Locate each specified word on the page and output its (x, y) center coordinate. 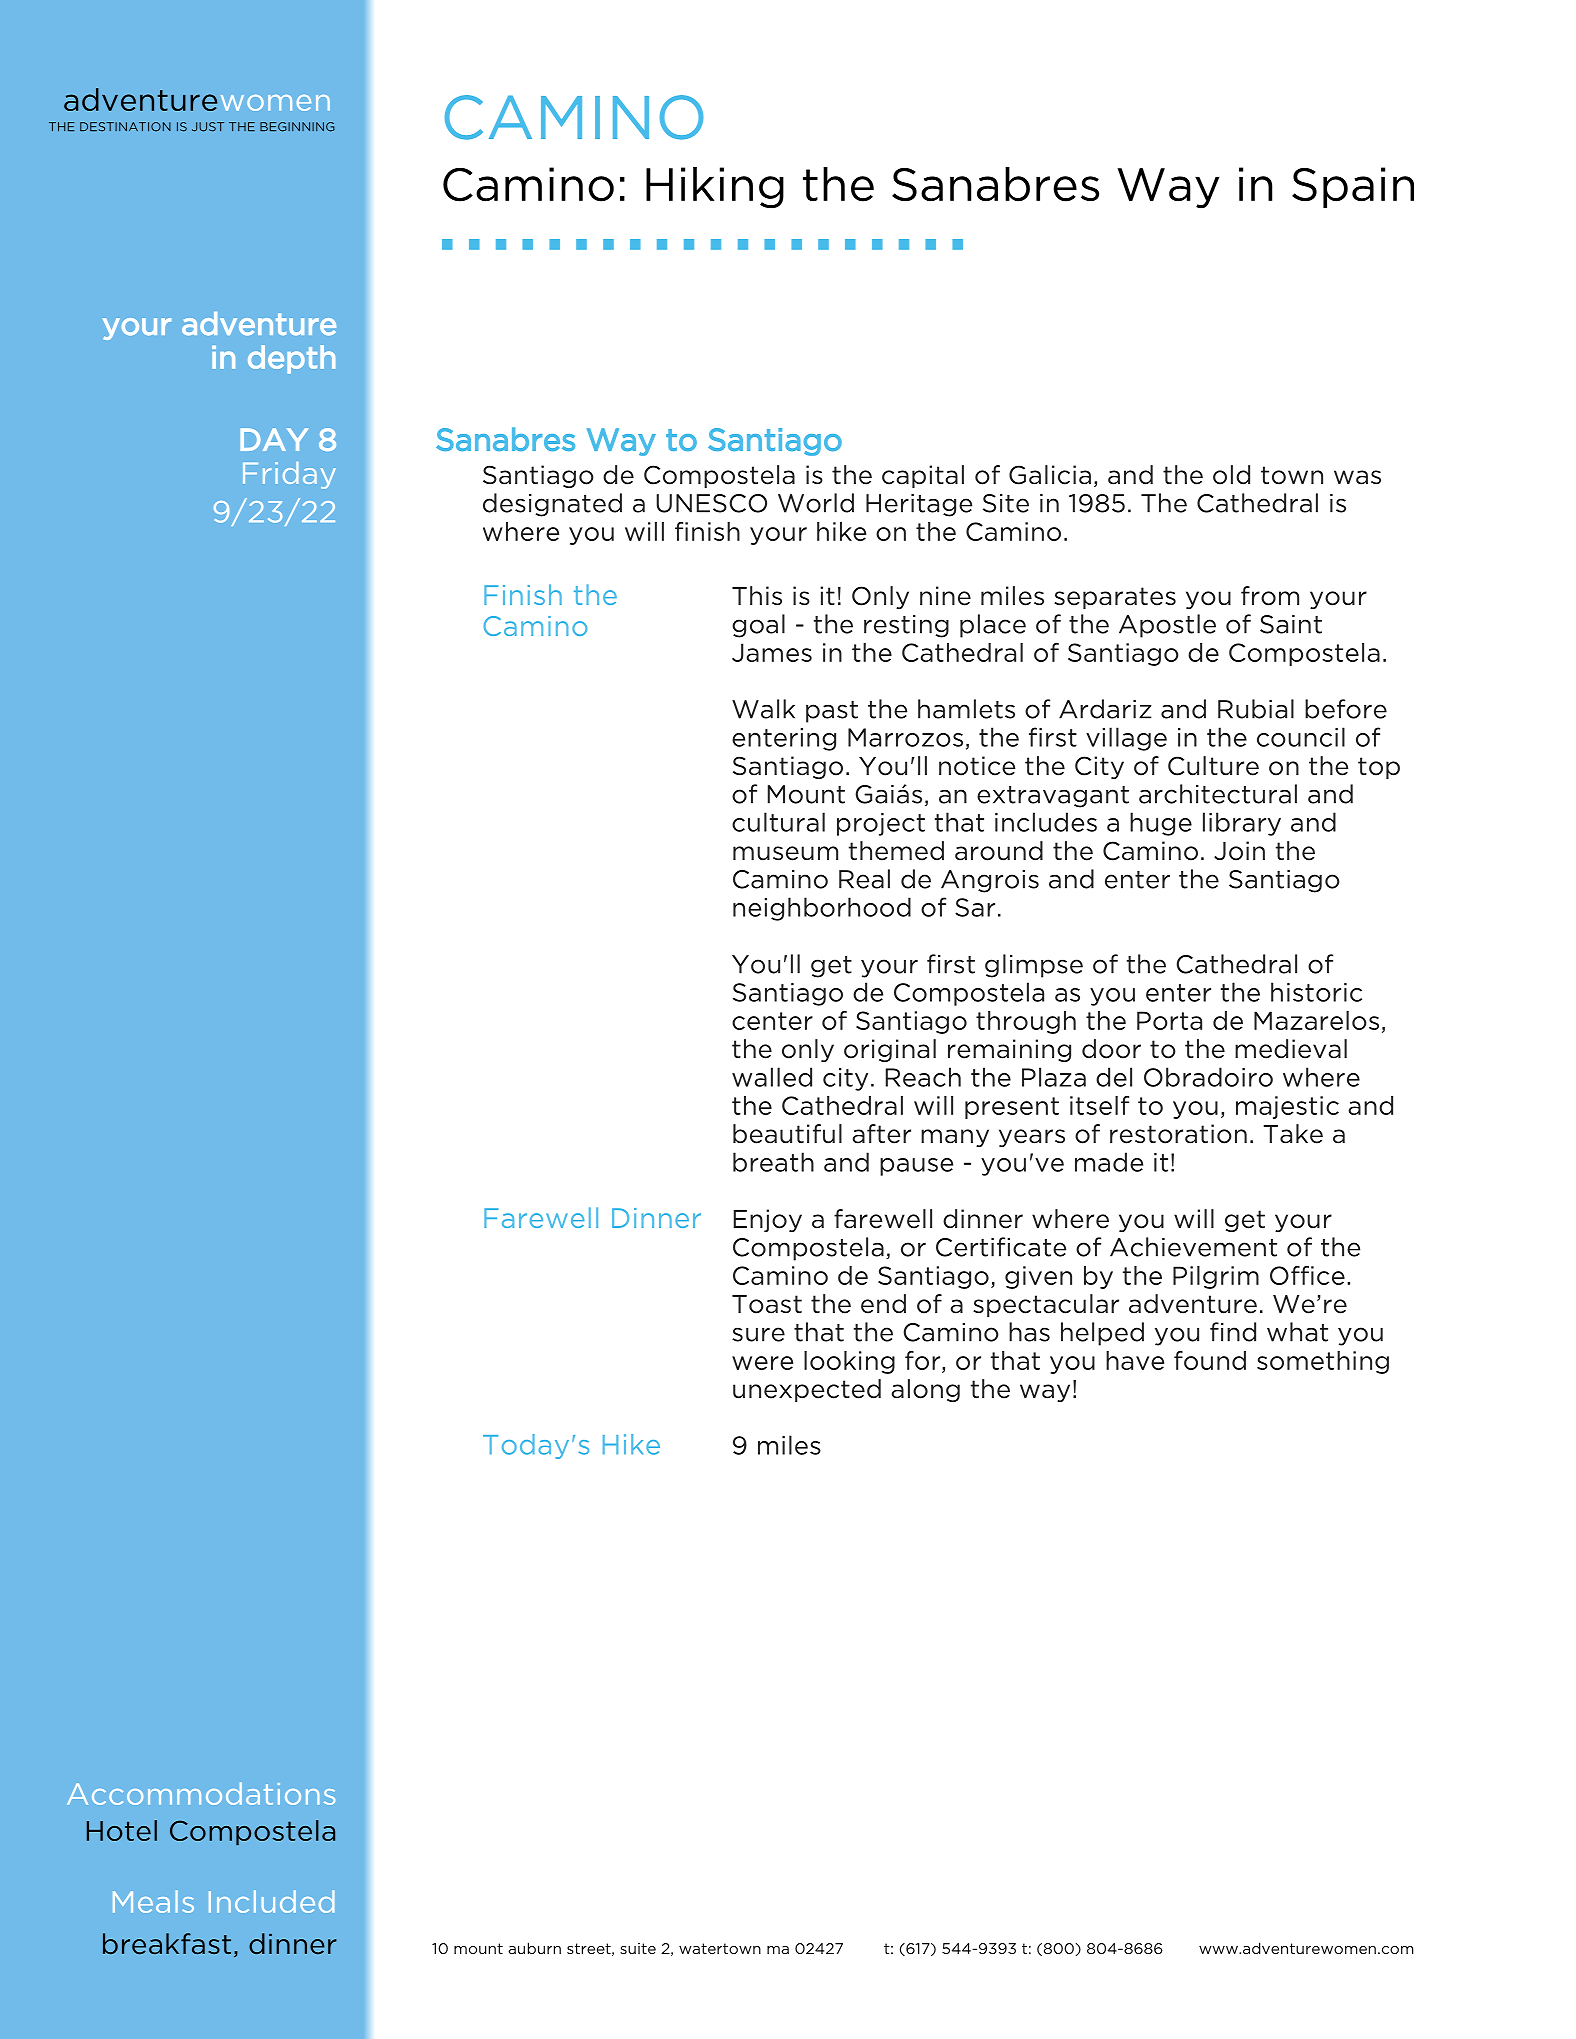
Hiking (715, 188)
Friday (289, 475)
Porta (1169, 1020)
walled (772, 1077)
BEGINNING (297, 127)
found (1210, 1360)
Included (271, 1901)
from (1270, 596)
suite (638, 1948)
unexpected (807, 1390)
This (757, 596)
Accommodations (201, 1793)
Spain (1353, 187)
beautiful (787, 1134)
